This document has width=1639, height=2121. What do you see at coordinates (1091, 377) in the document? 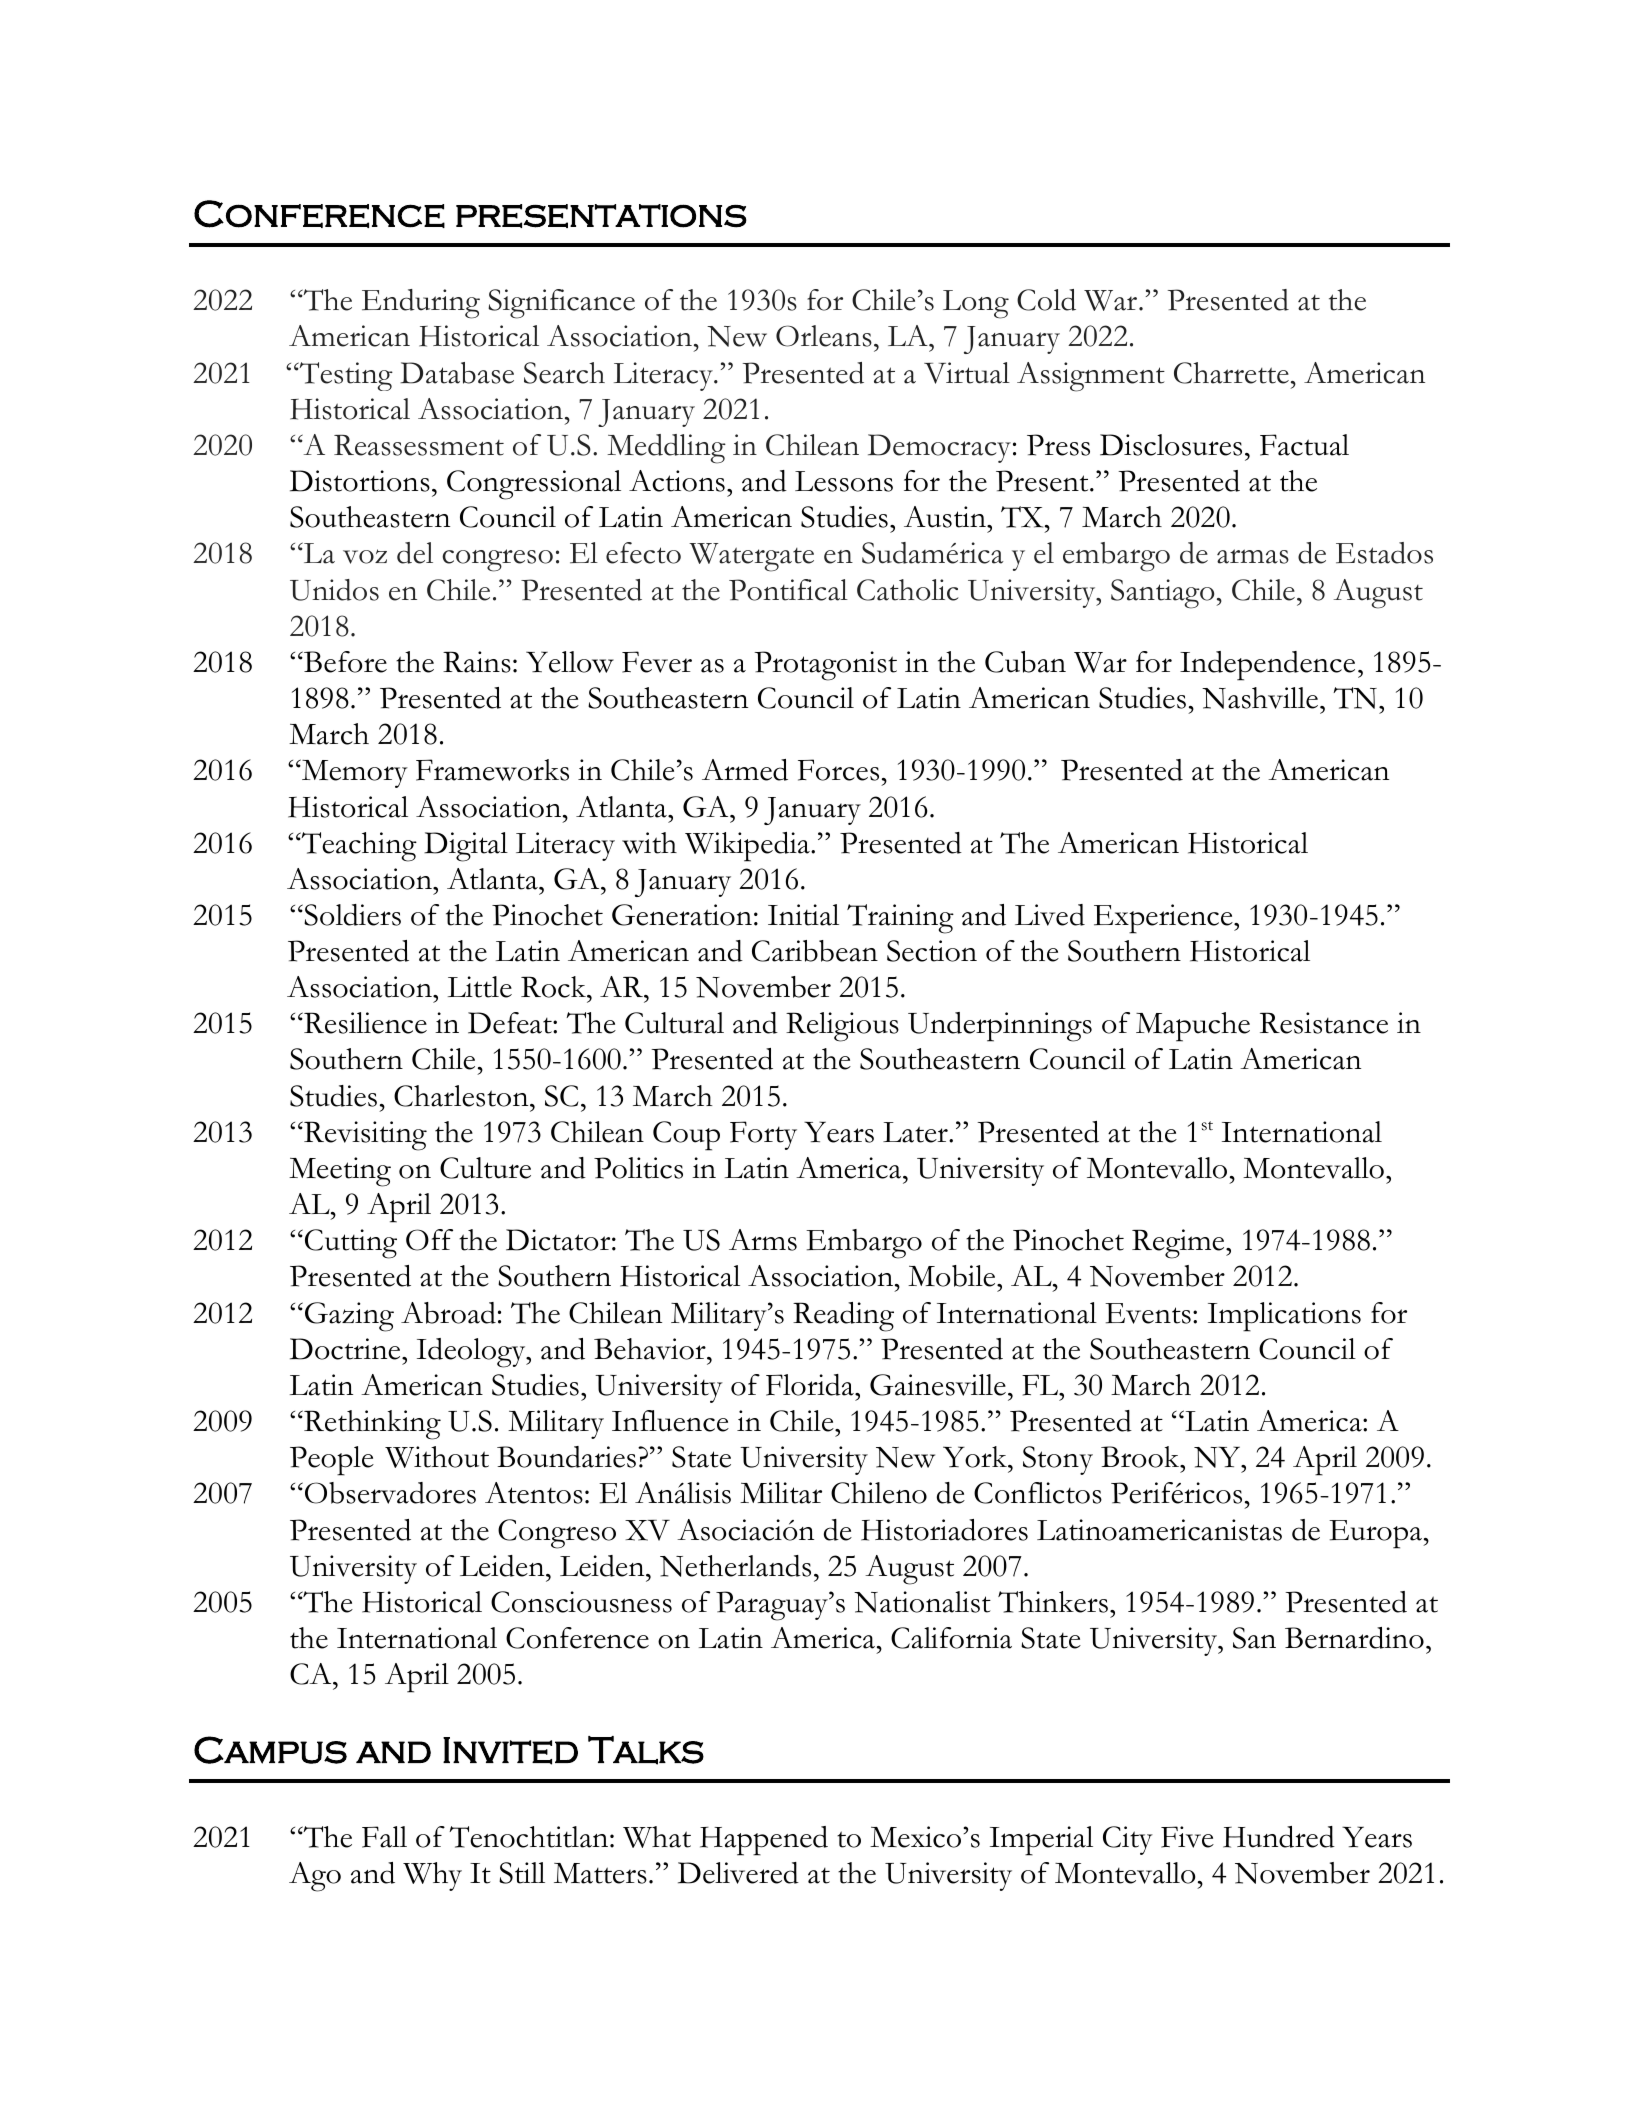
I see `Assignment` at bounding box center [1091, 377].
